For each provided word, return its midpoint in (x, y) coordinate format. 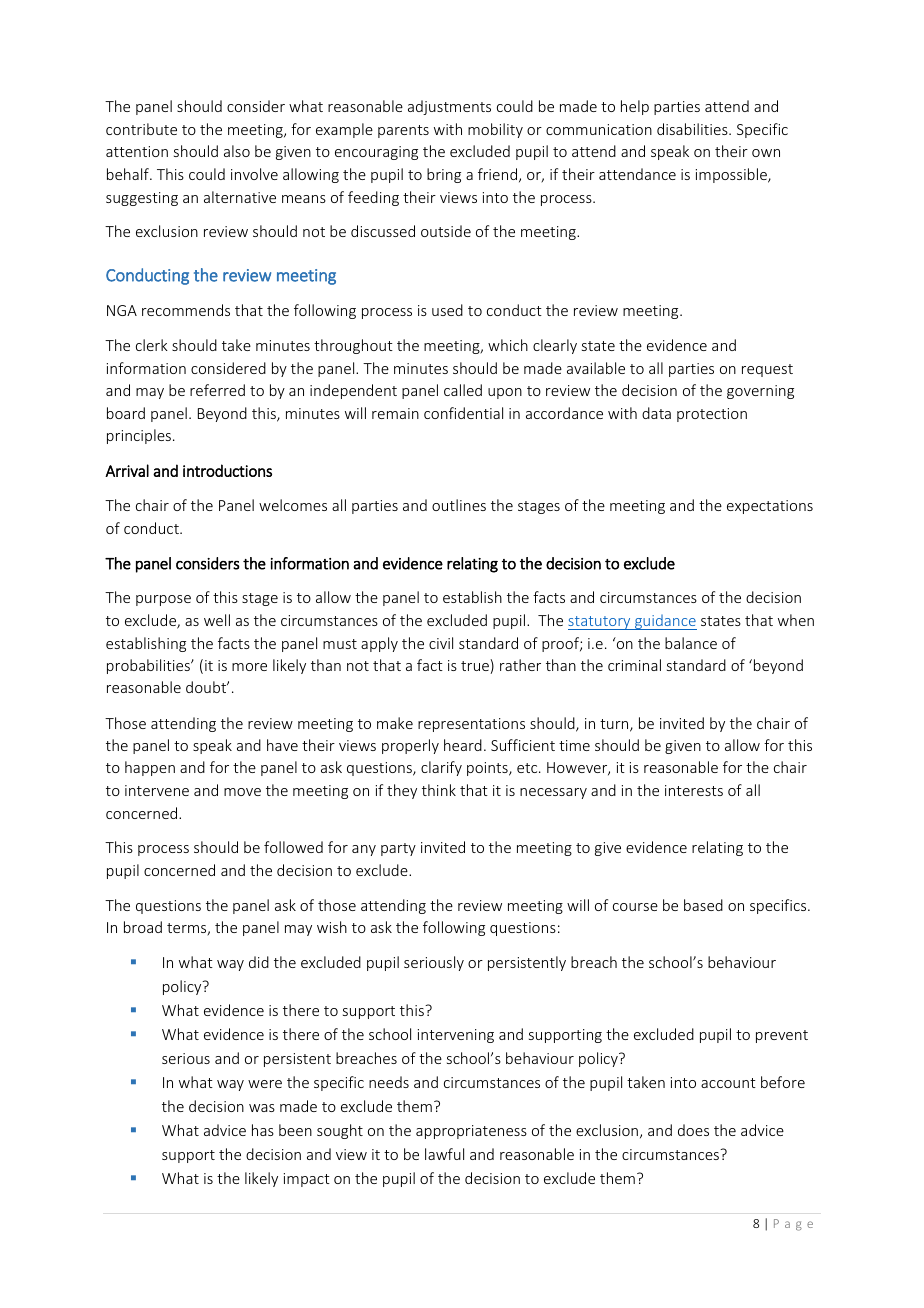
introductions (227, 470)
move (242, 792)
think (439, 790)
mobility (495, 130)
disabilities (693, 129)
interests (694, 790)
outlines (459, 505)
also (237, 151)
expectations (770, 507)
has (263, 1130)
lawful (444, 1154)
